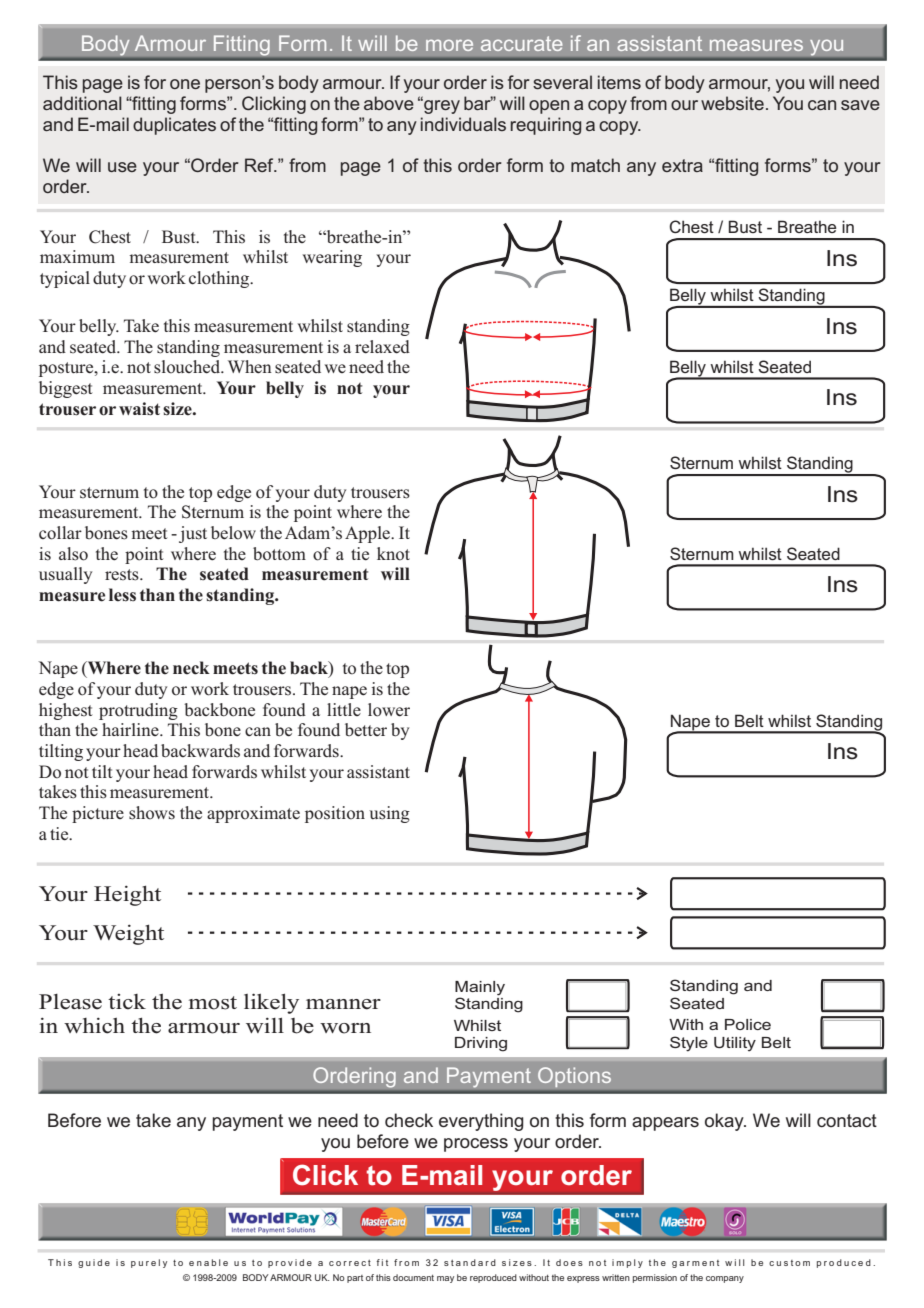 The image size is (924, 1308). I want to click on Weight, so click(128, 934).
